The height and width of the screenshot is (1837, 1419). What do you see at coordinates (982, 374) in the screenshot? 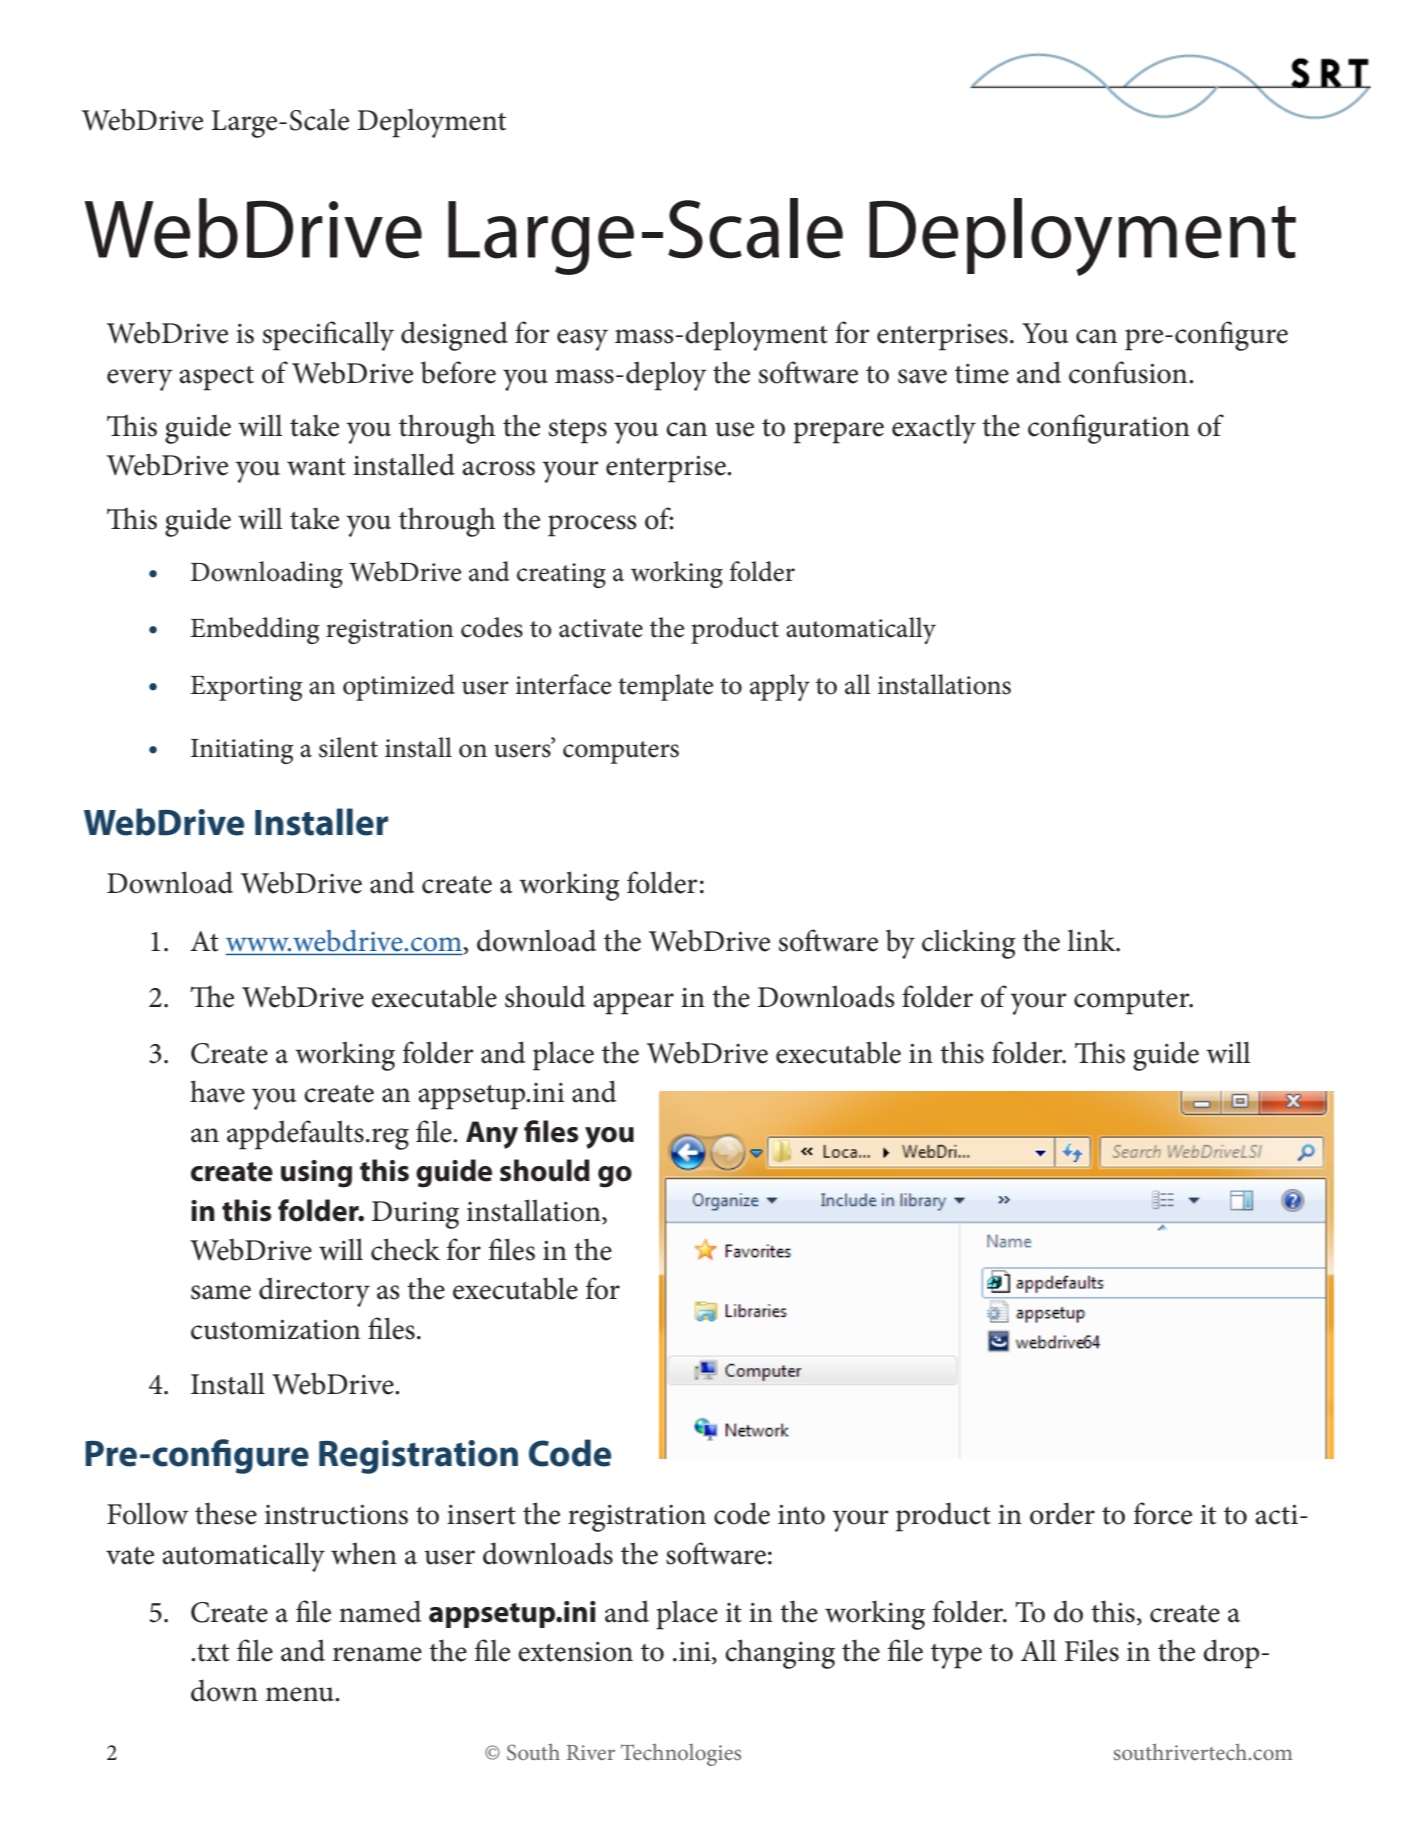
I see `time` at bounding box center [982, 374].
